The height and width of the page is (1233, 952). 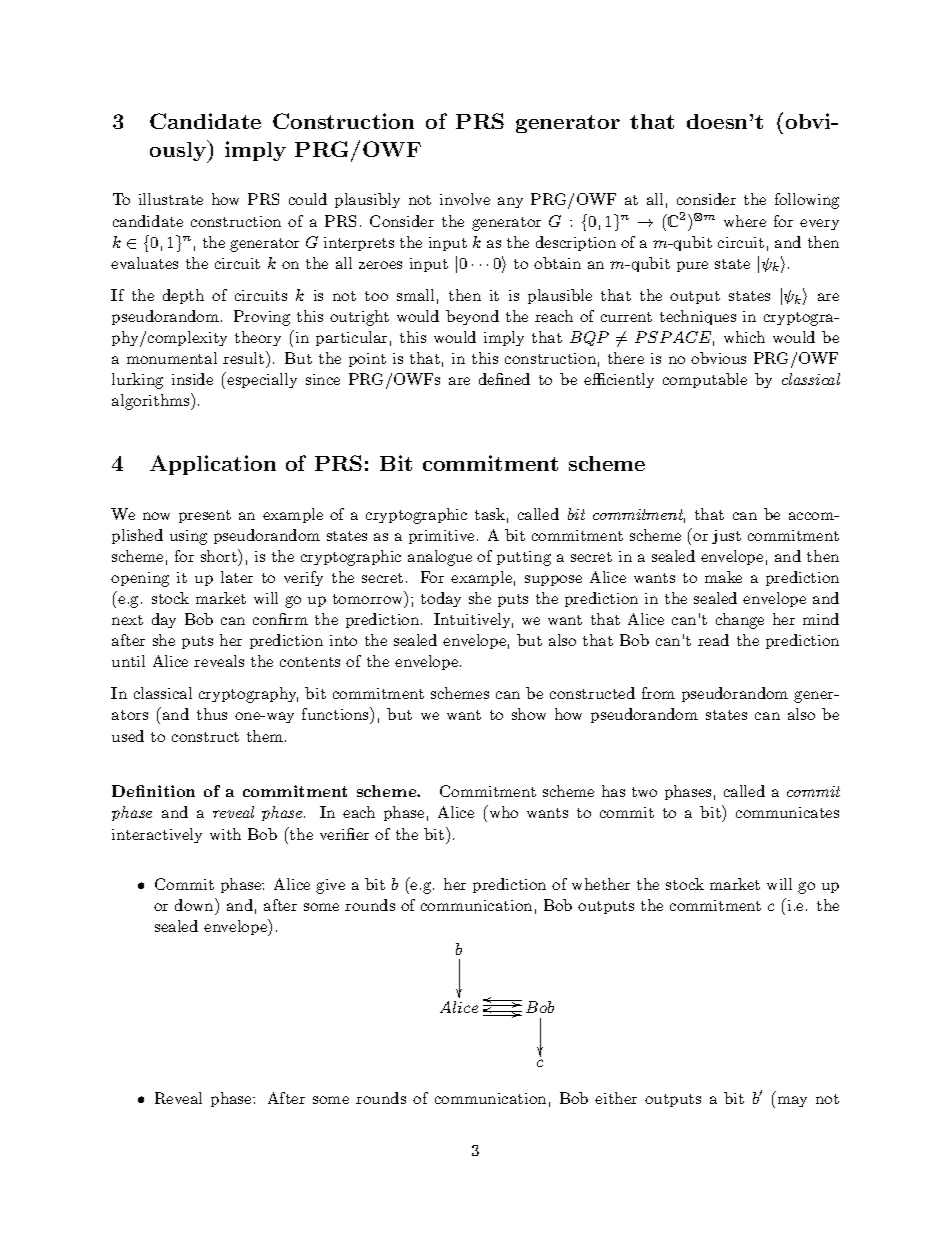 I want to click on who, so click(x=502, y=811).
